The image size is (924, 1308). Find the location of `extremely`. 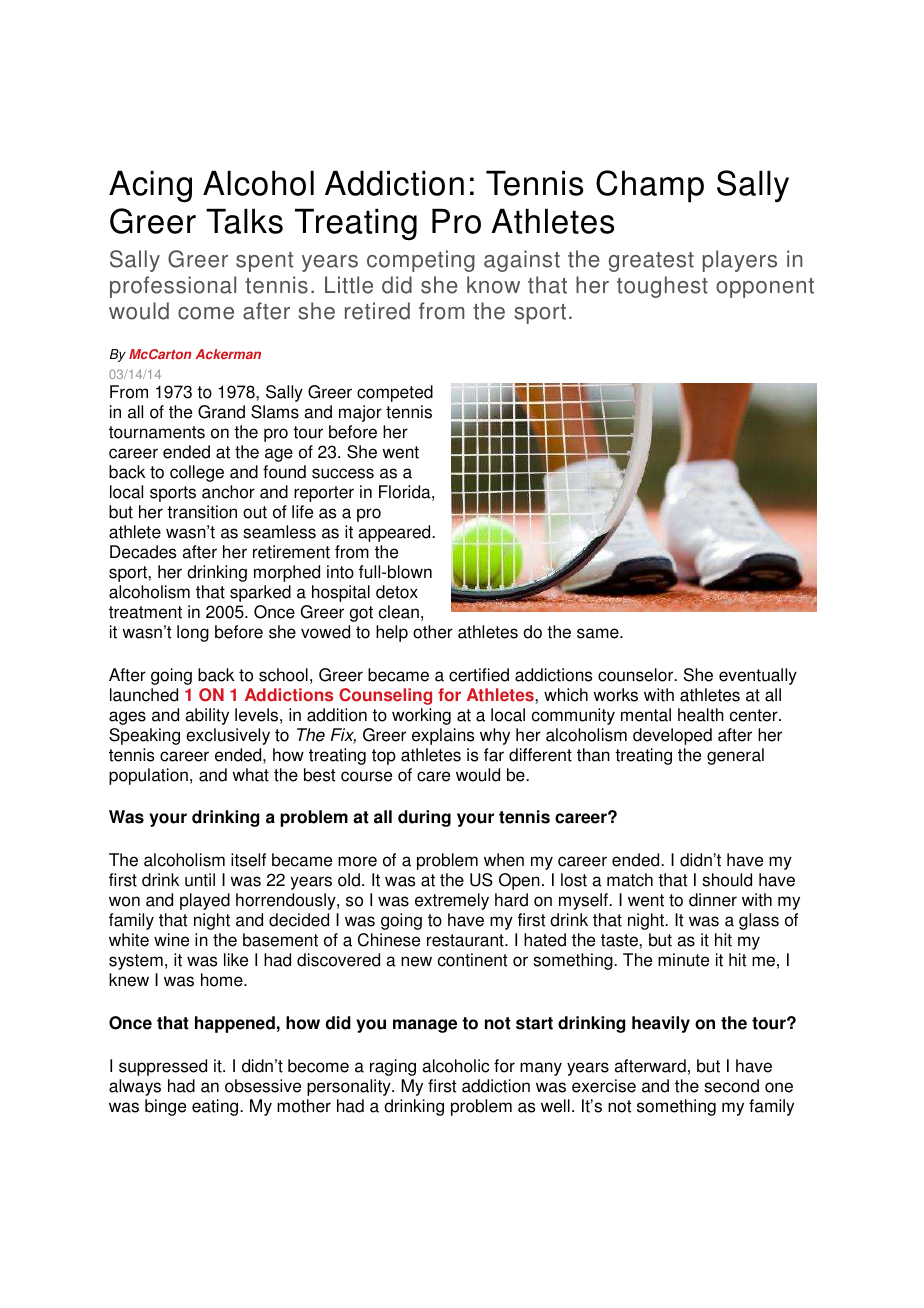

extremely is located at coordinates (452, 901).
